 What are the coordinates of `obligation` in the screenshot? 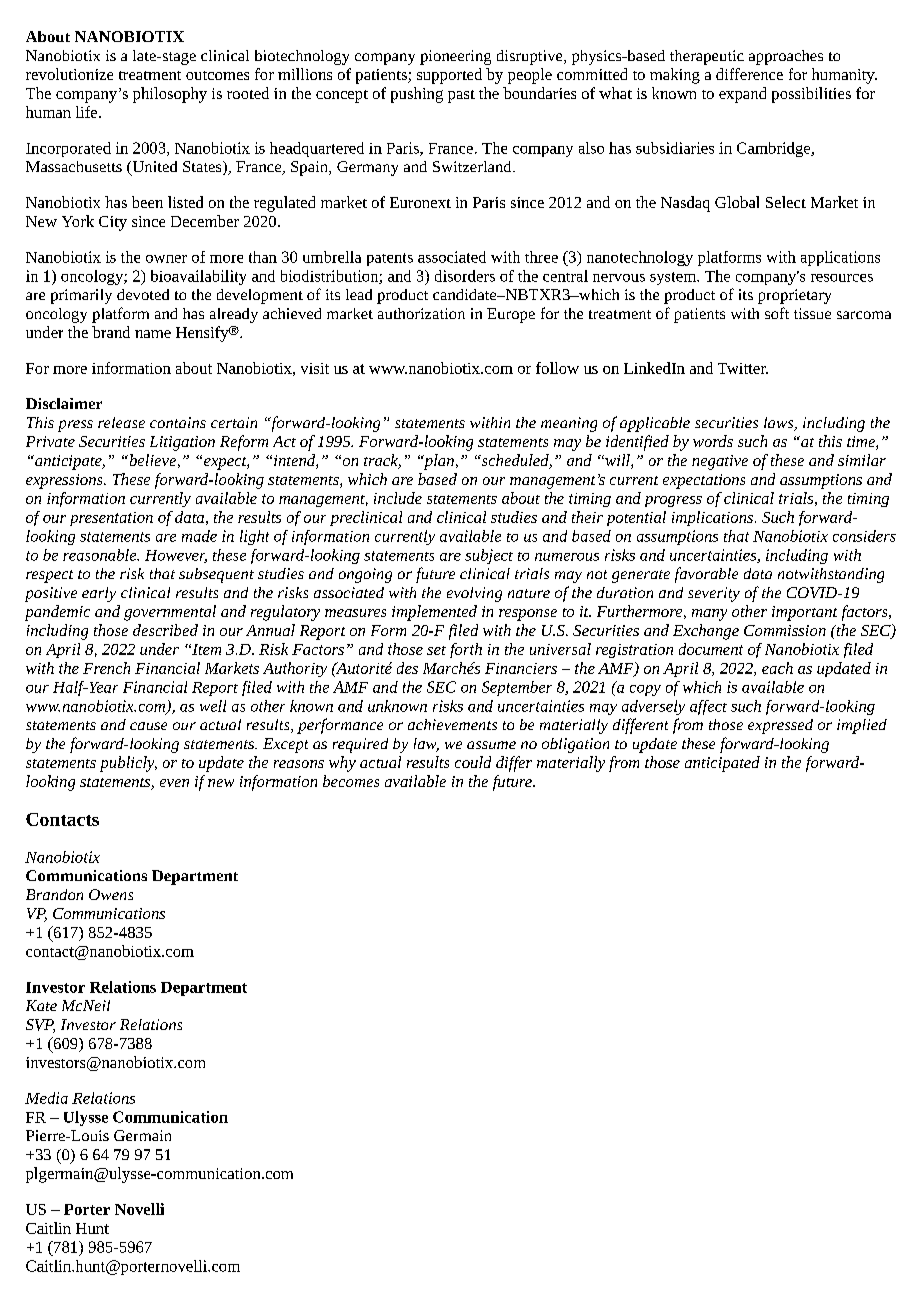 It's located at (575, 745).
